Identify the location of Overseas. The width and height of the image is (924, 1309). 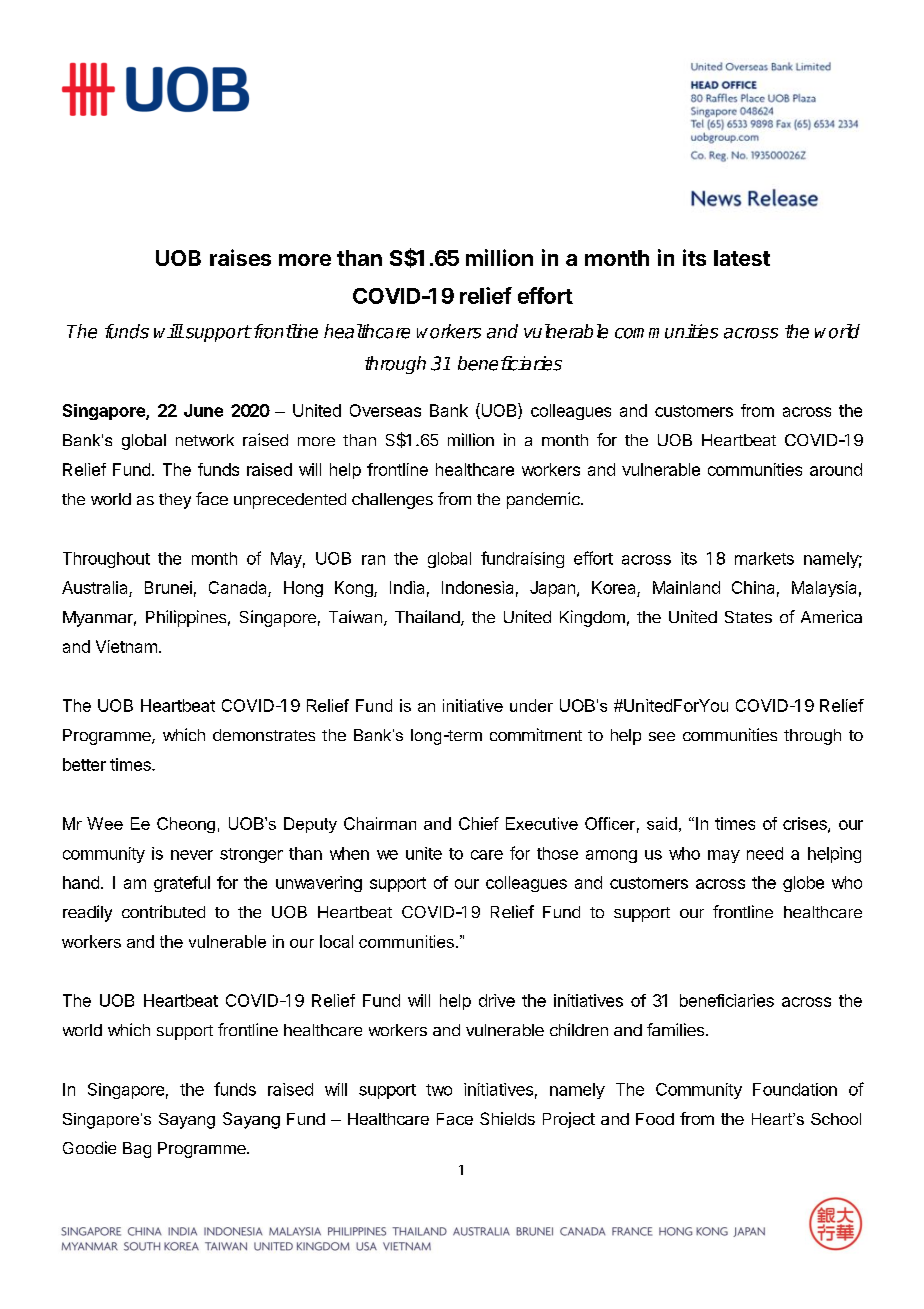
(385, 410).
